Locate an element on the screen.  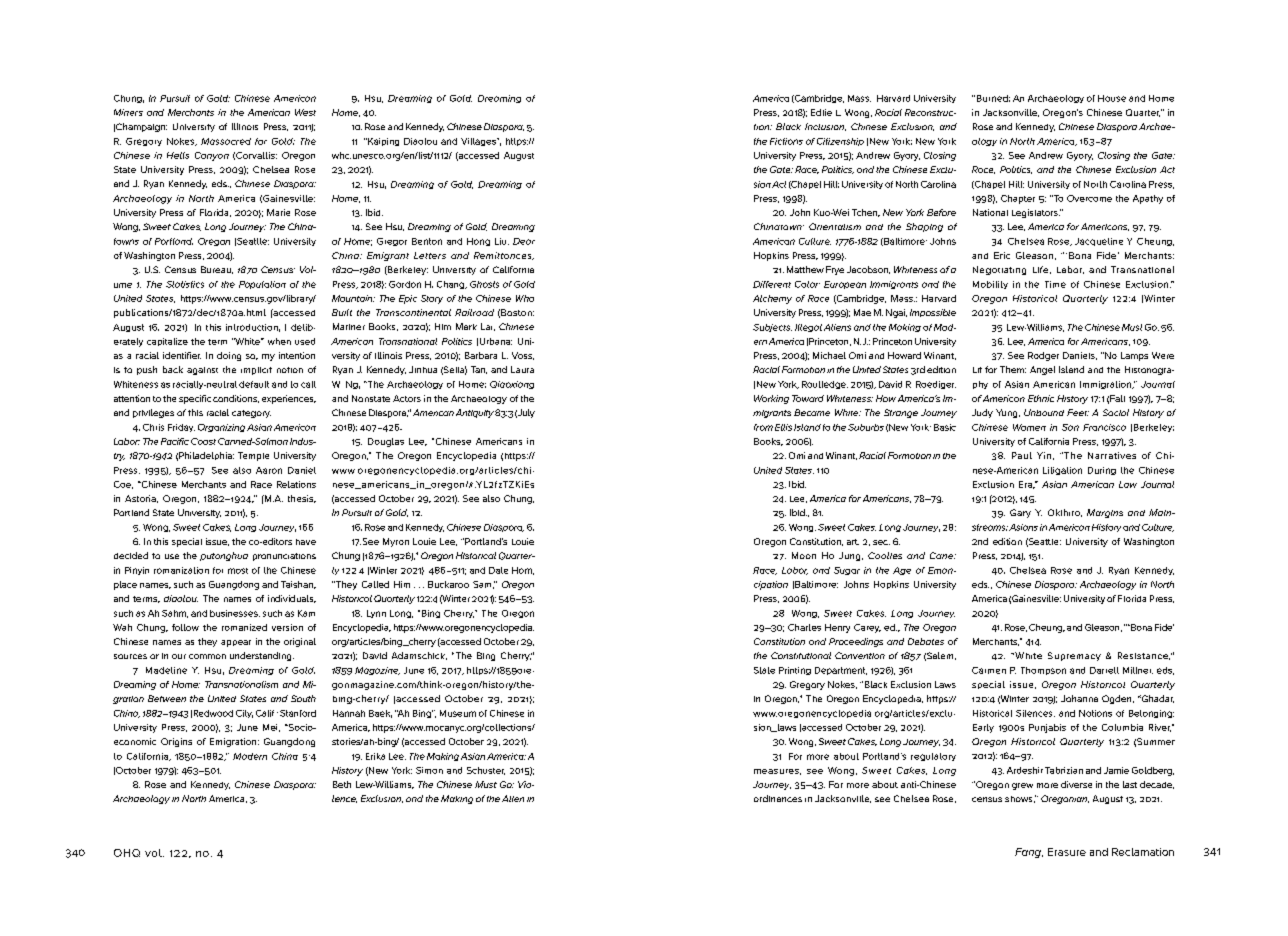
Who is located at coordinates (525, 298).
